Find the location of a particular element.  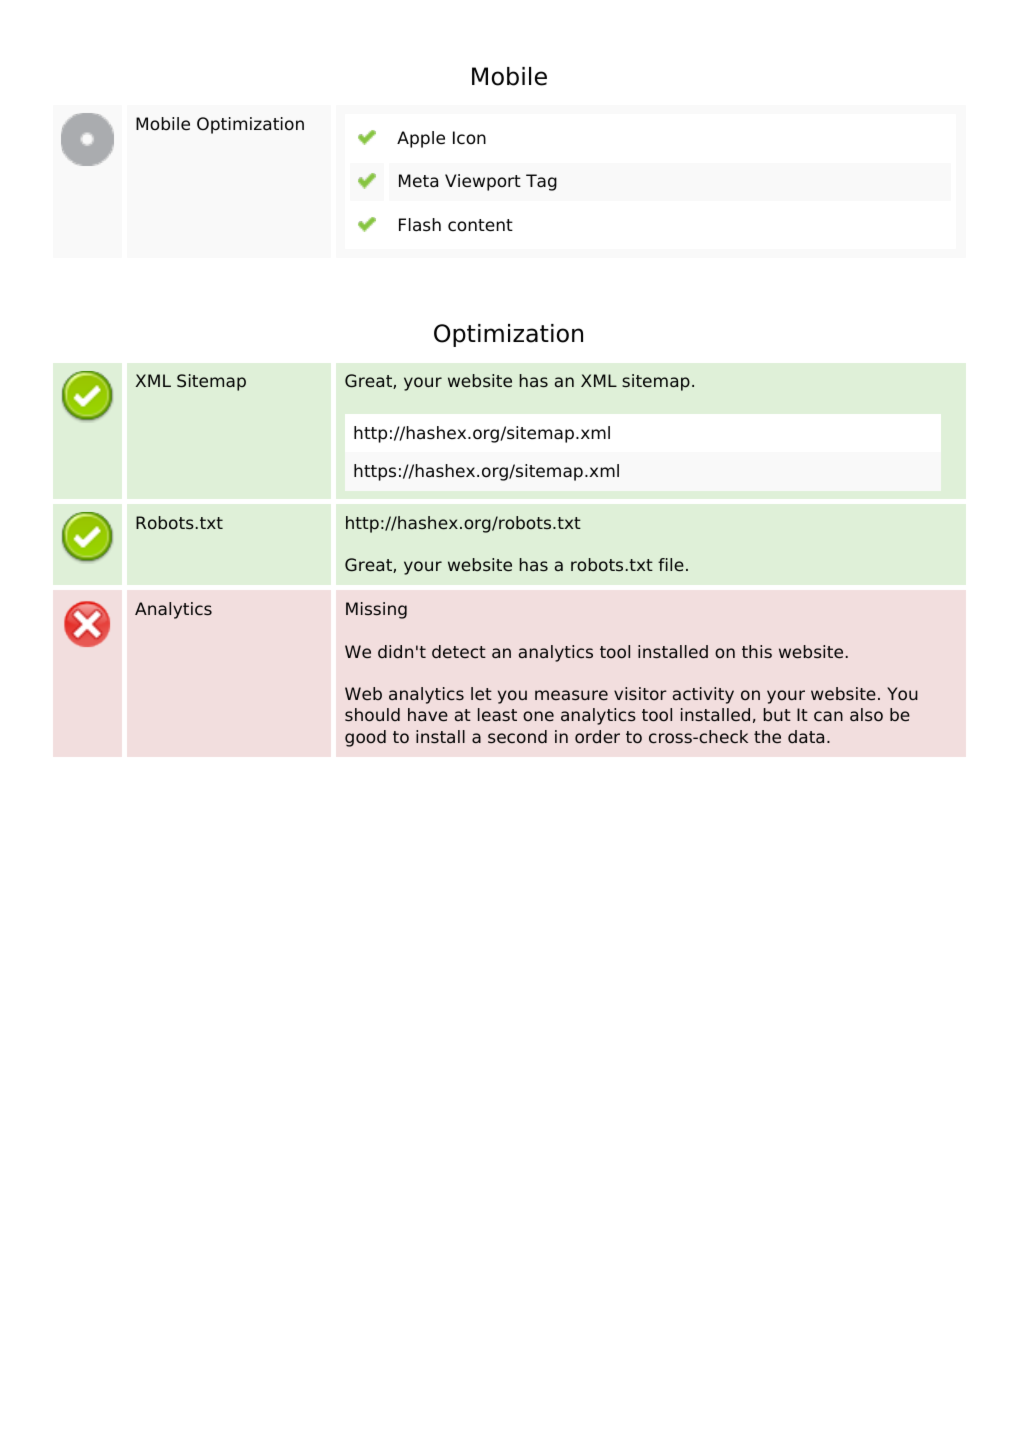

order is located at coordinates (597, 737).
